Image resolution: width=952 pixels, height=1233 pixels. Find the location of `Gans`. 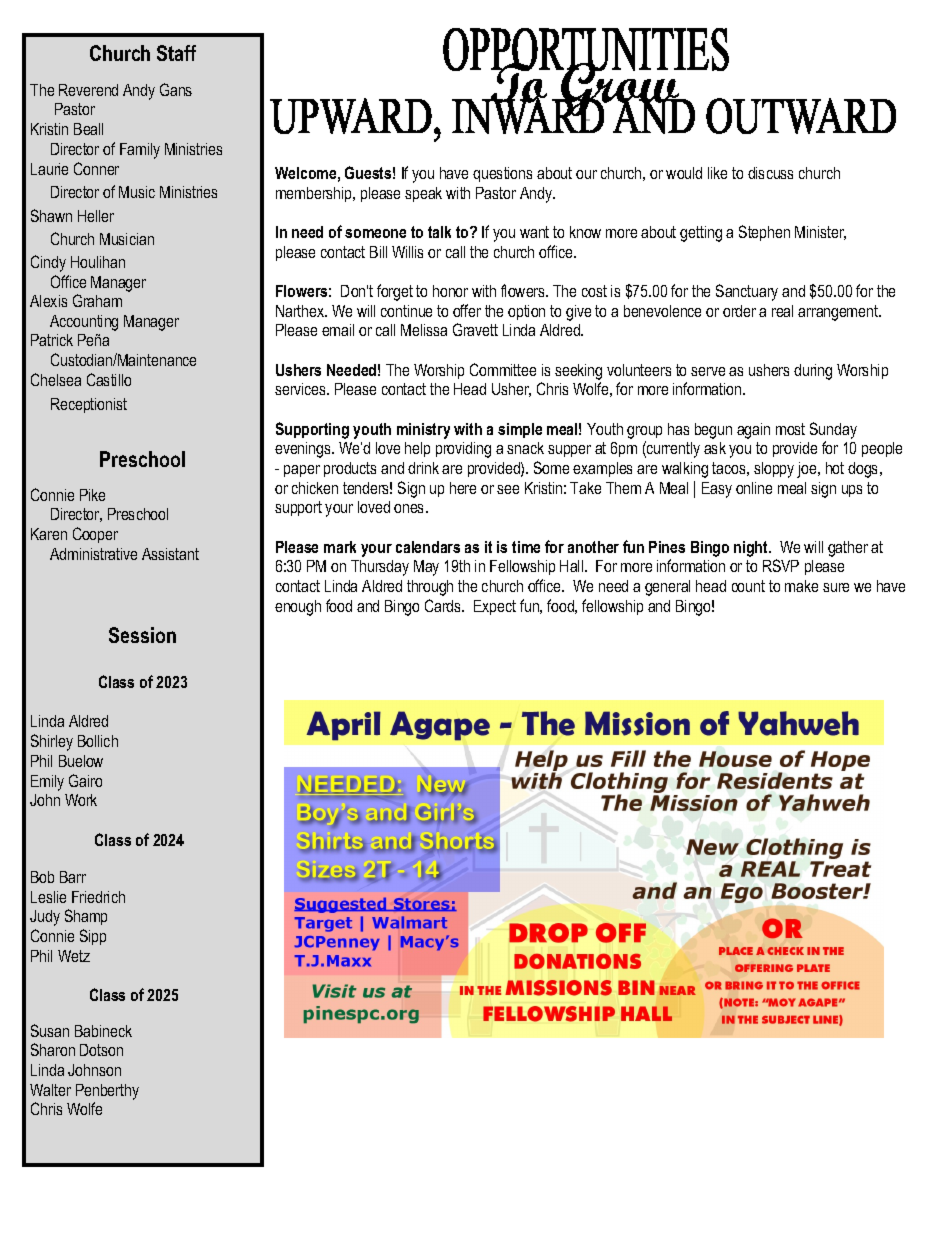

Gans is located at coordinates (176, 89).
